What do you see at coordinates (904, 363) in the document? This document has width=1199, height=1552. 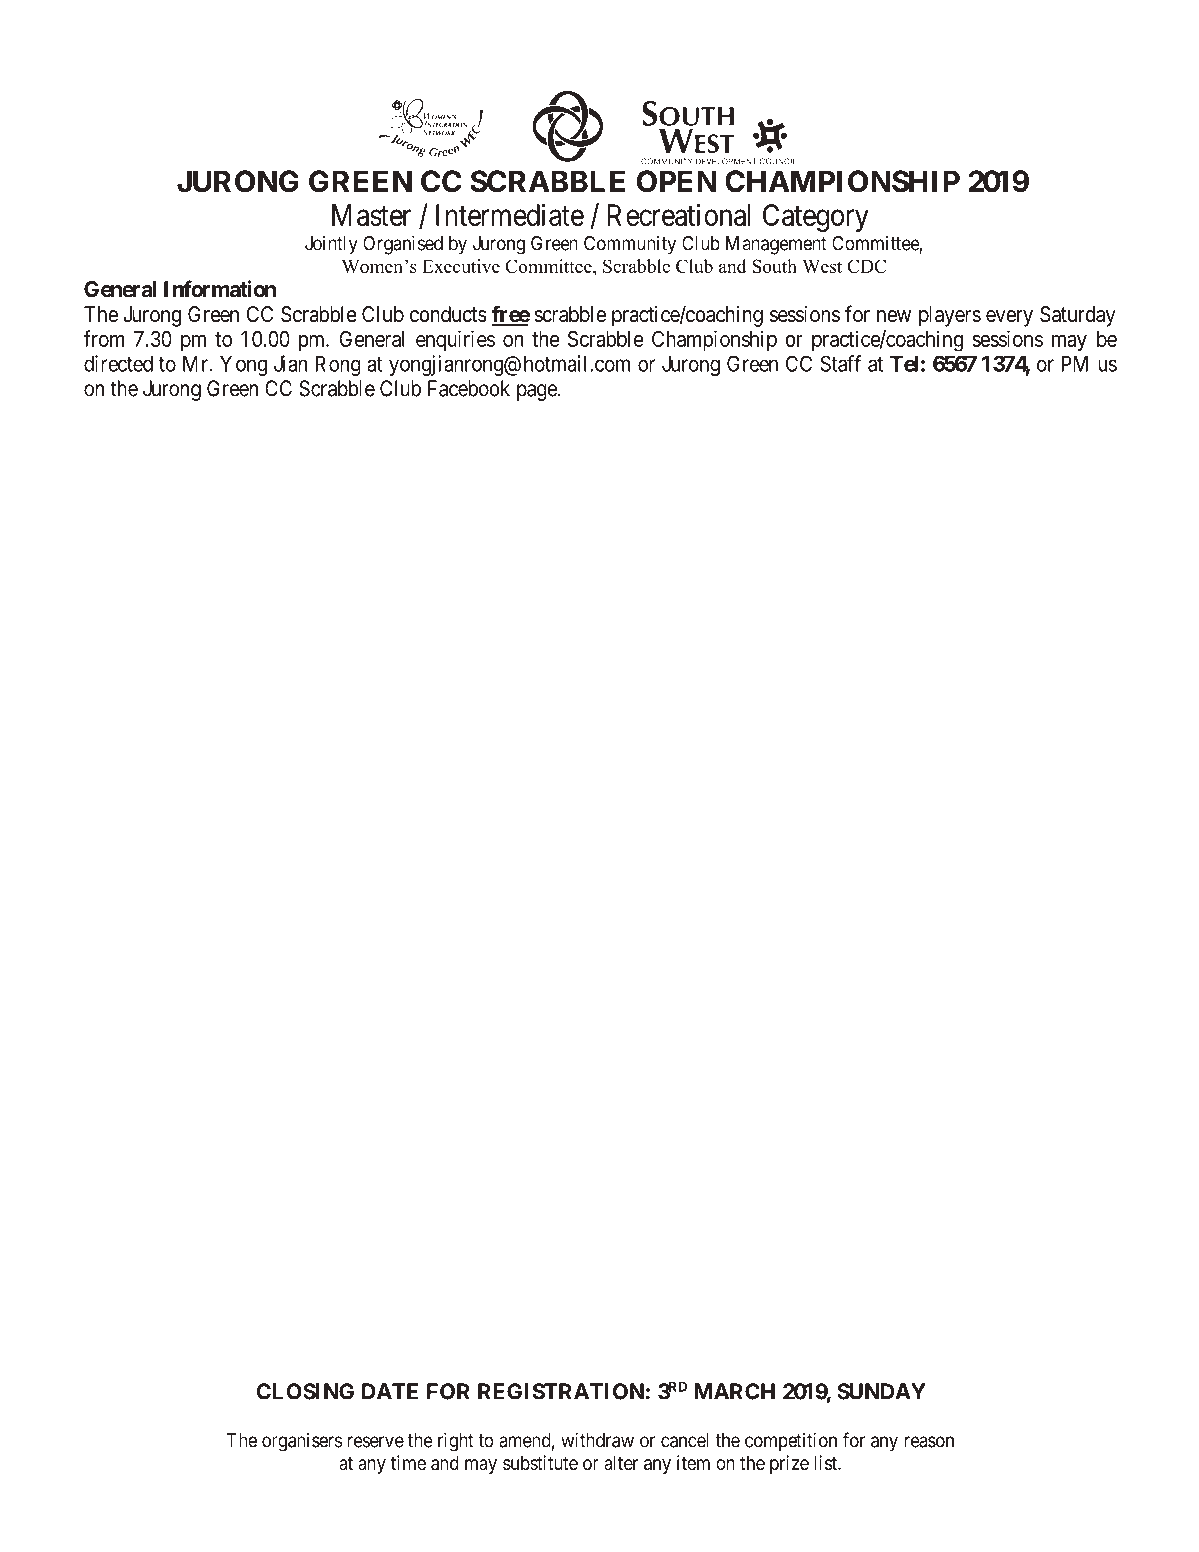 I see `Tel` at bounding box center [904, 363].
